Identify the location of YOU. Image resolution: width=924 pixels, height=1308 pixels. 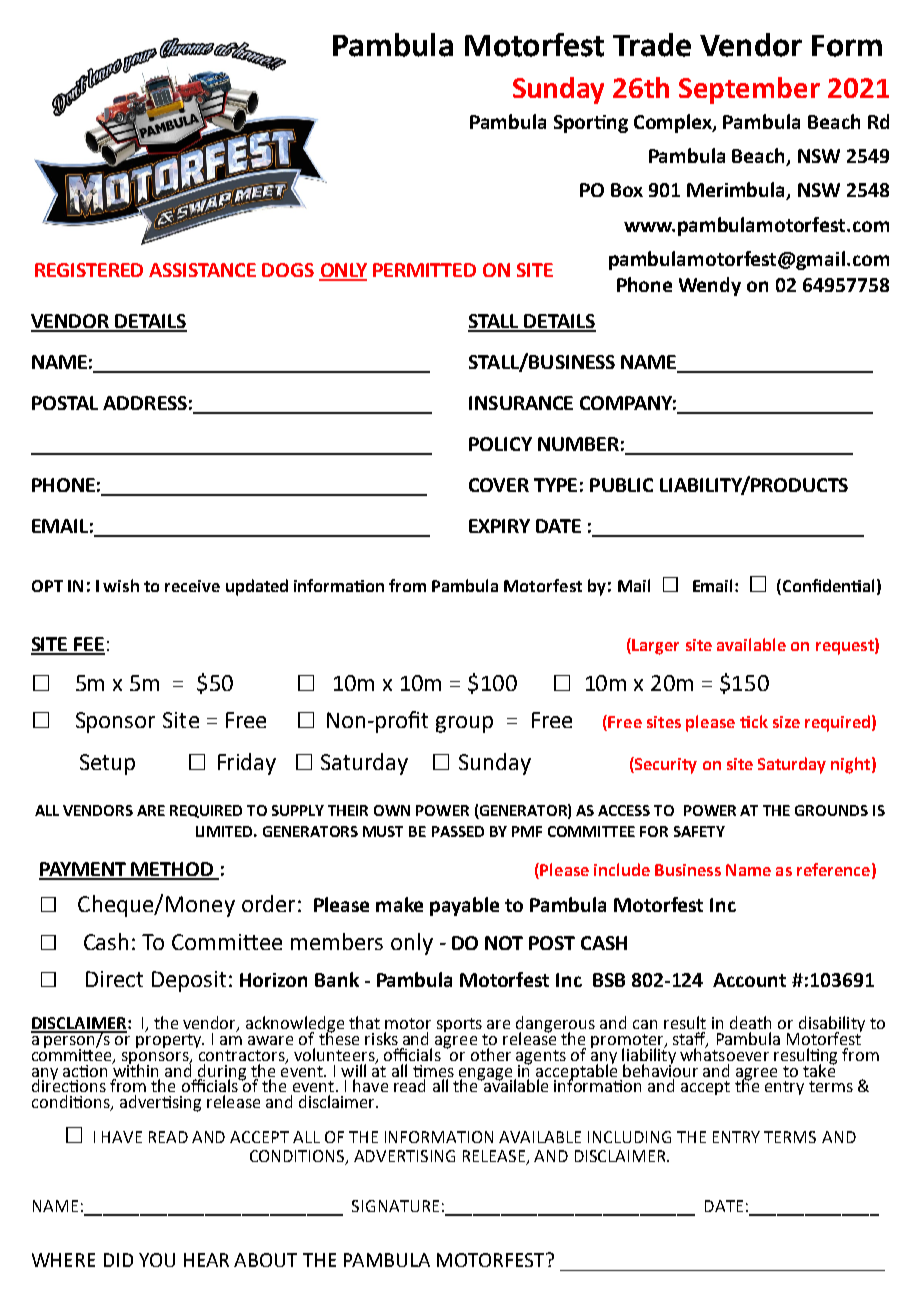
(157, 1260).
